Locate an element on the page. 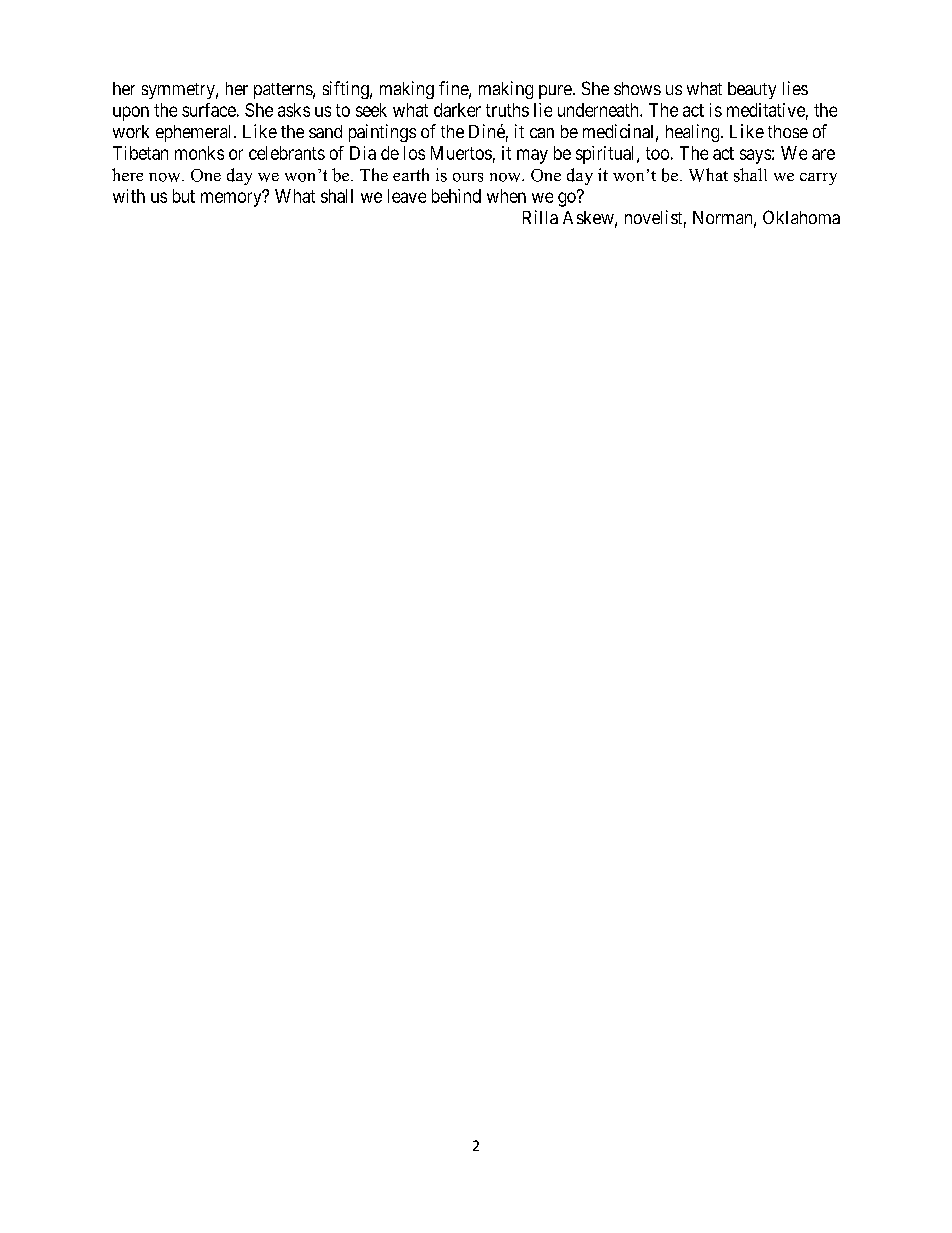  too is located at coordinates (657, 153).
